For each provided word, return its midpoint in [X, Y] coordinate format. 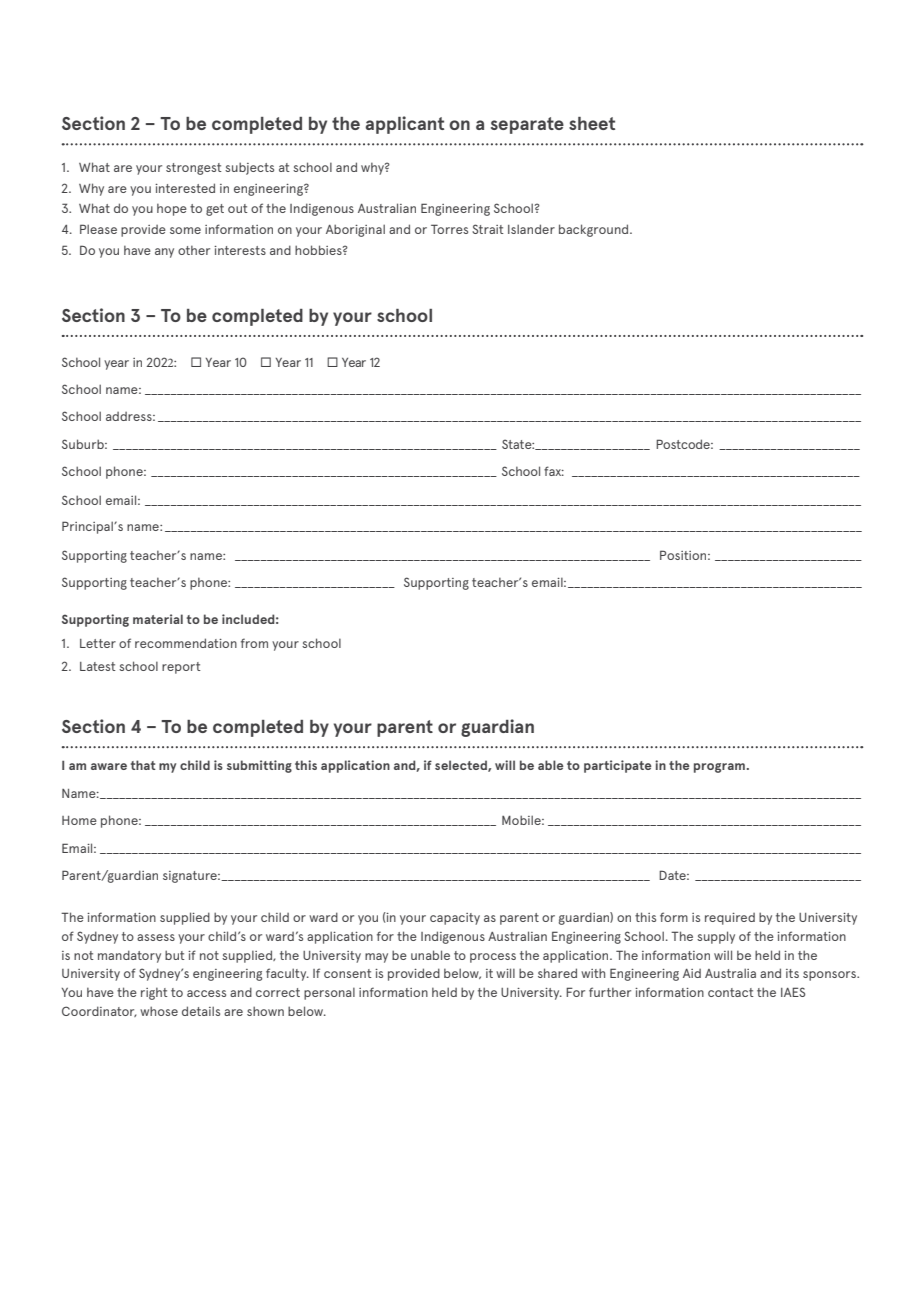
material [158, 619]
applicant [404, 125]
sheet [592, 123]
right [154, 993]
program [719, 768]
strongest [194, 169]
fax [554, 471]
